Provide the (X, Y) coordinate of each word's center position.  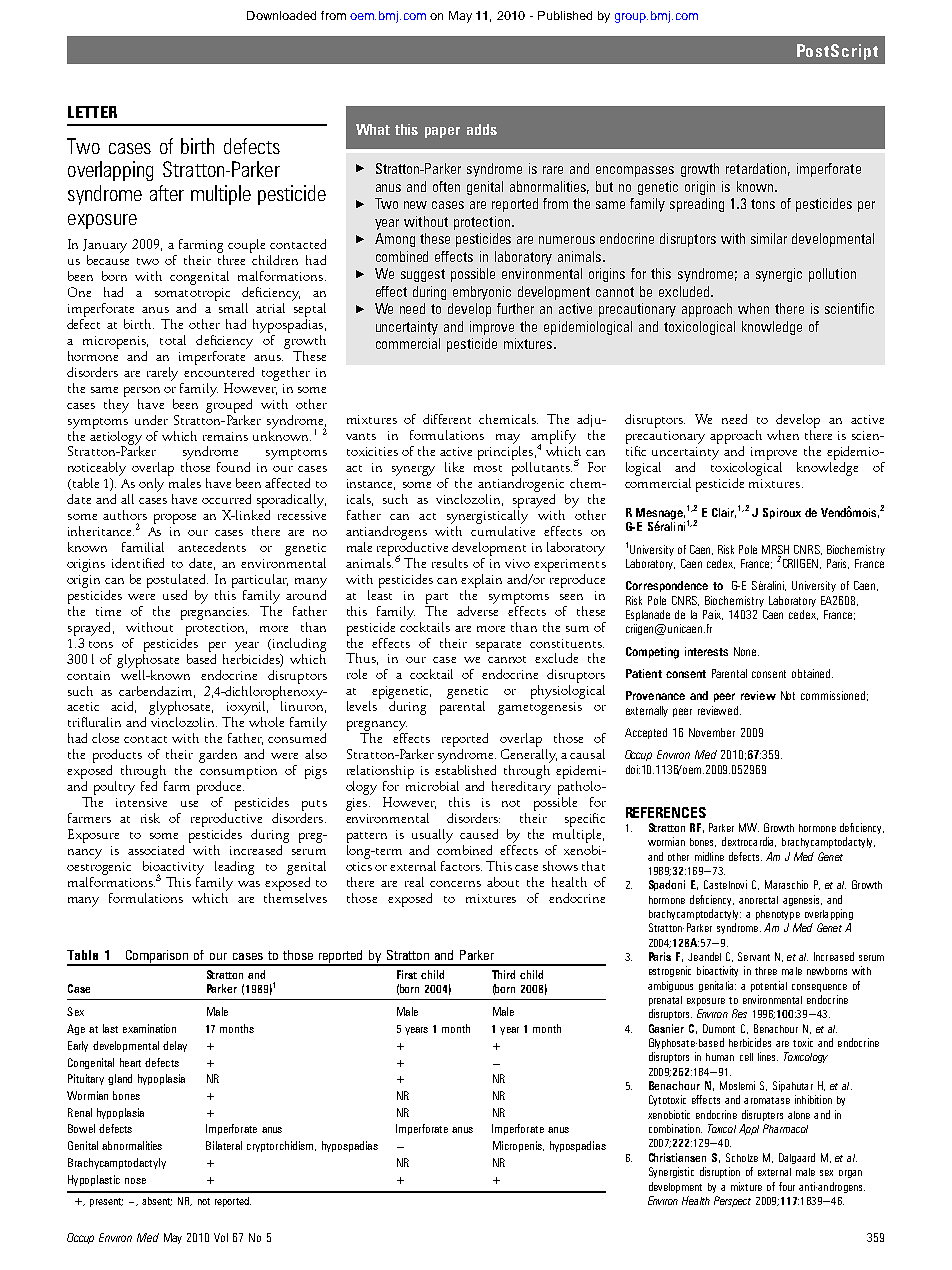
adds (482, 129)
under (151, 420)
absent (157, 1201)
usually (432, 836)
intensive (141, 802)
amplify (553, 438)
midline (709, 856)
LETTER (92, 112)
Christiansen (677, 1157)
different (447, 419)
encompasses (635, 171)
